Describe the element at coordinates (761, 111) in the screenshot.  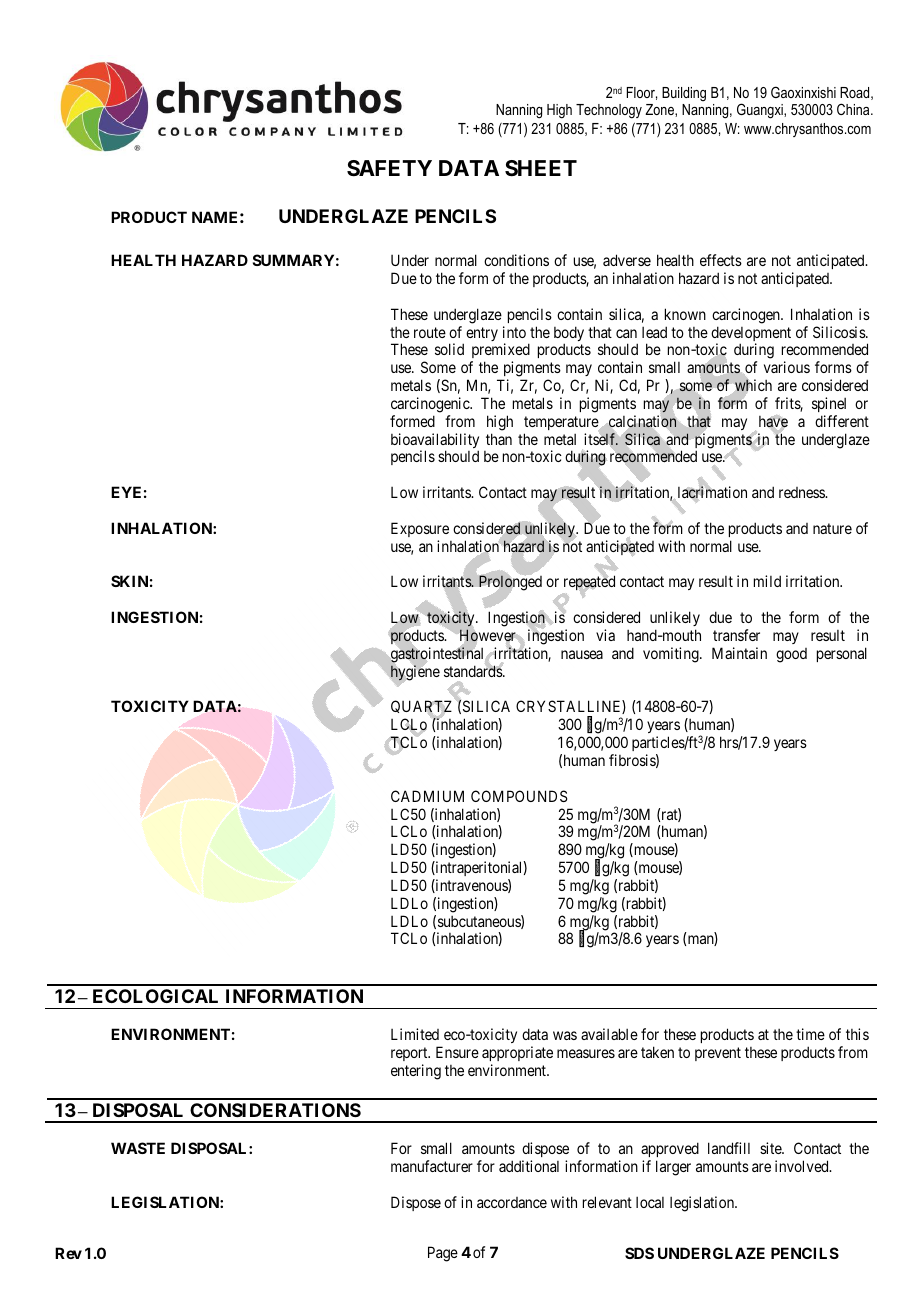
I see `Guangxi` at that location.
